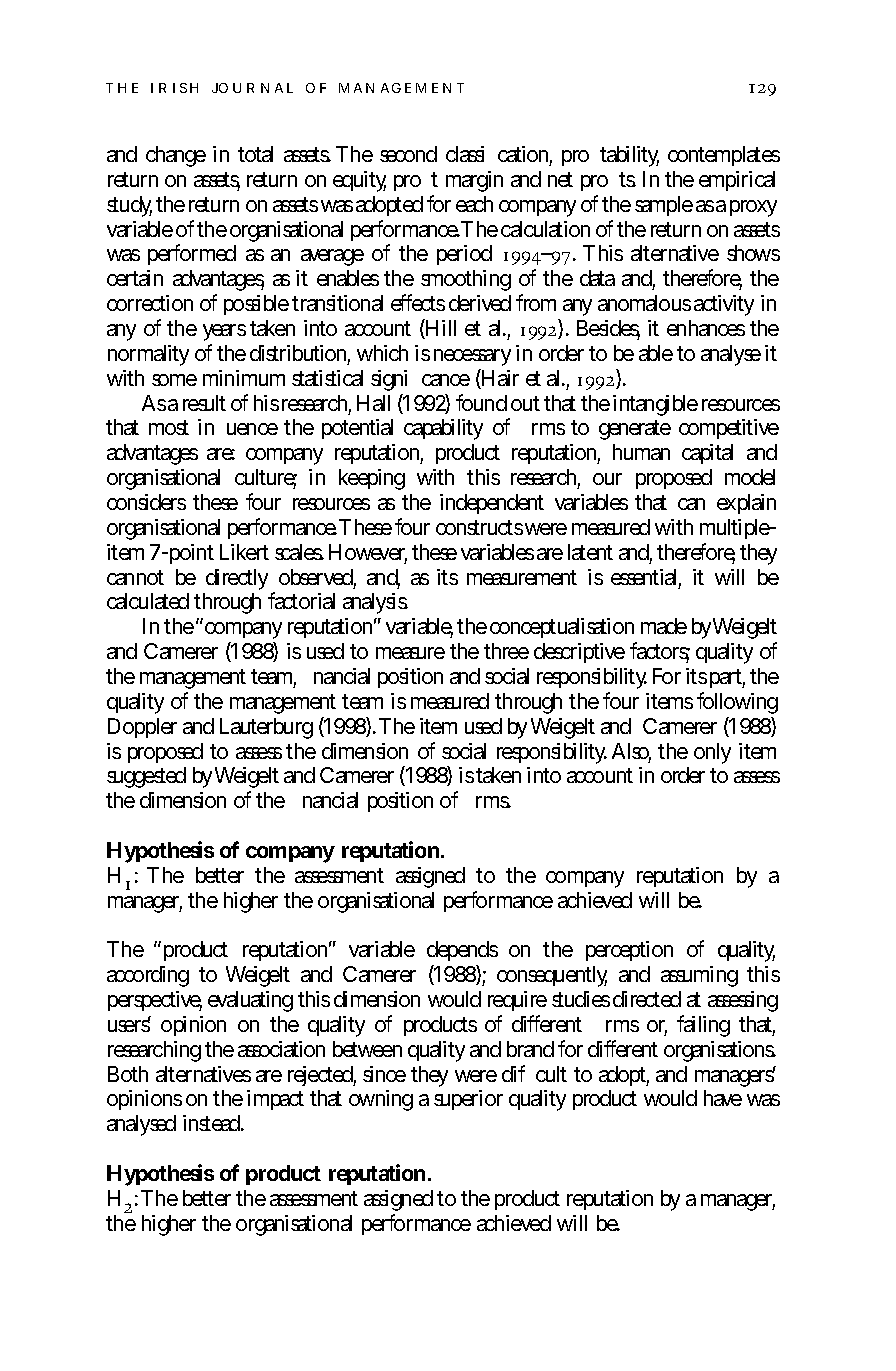 The width and height of the screenshot is (896, 1371). What do you see at coordinates (169, 427) in the screenshot?
I see `most` at bounding box center [169, 427].
